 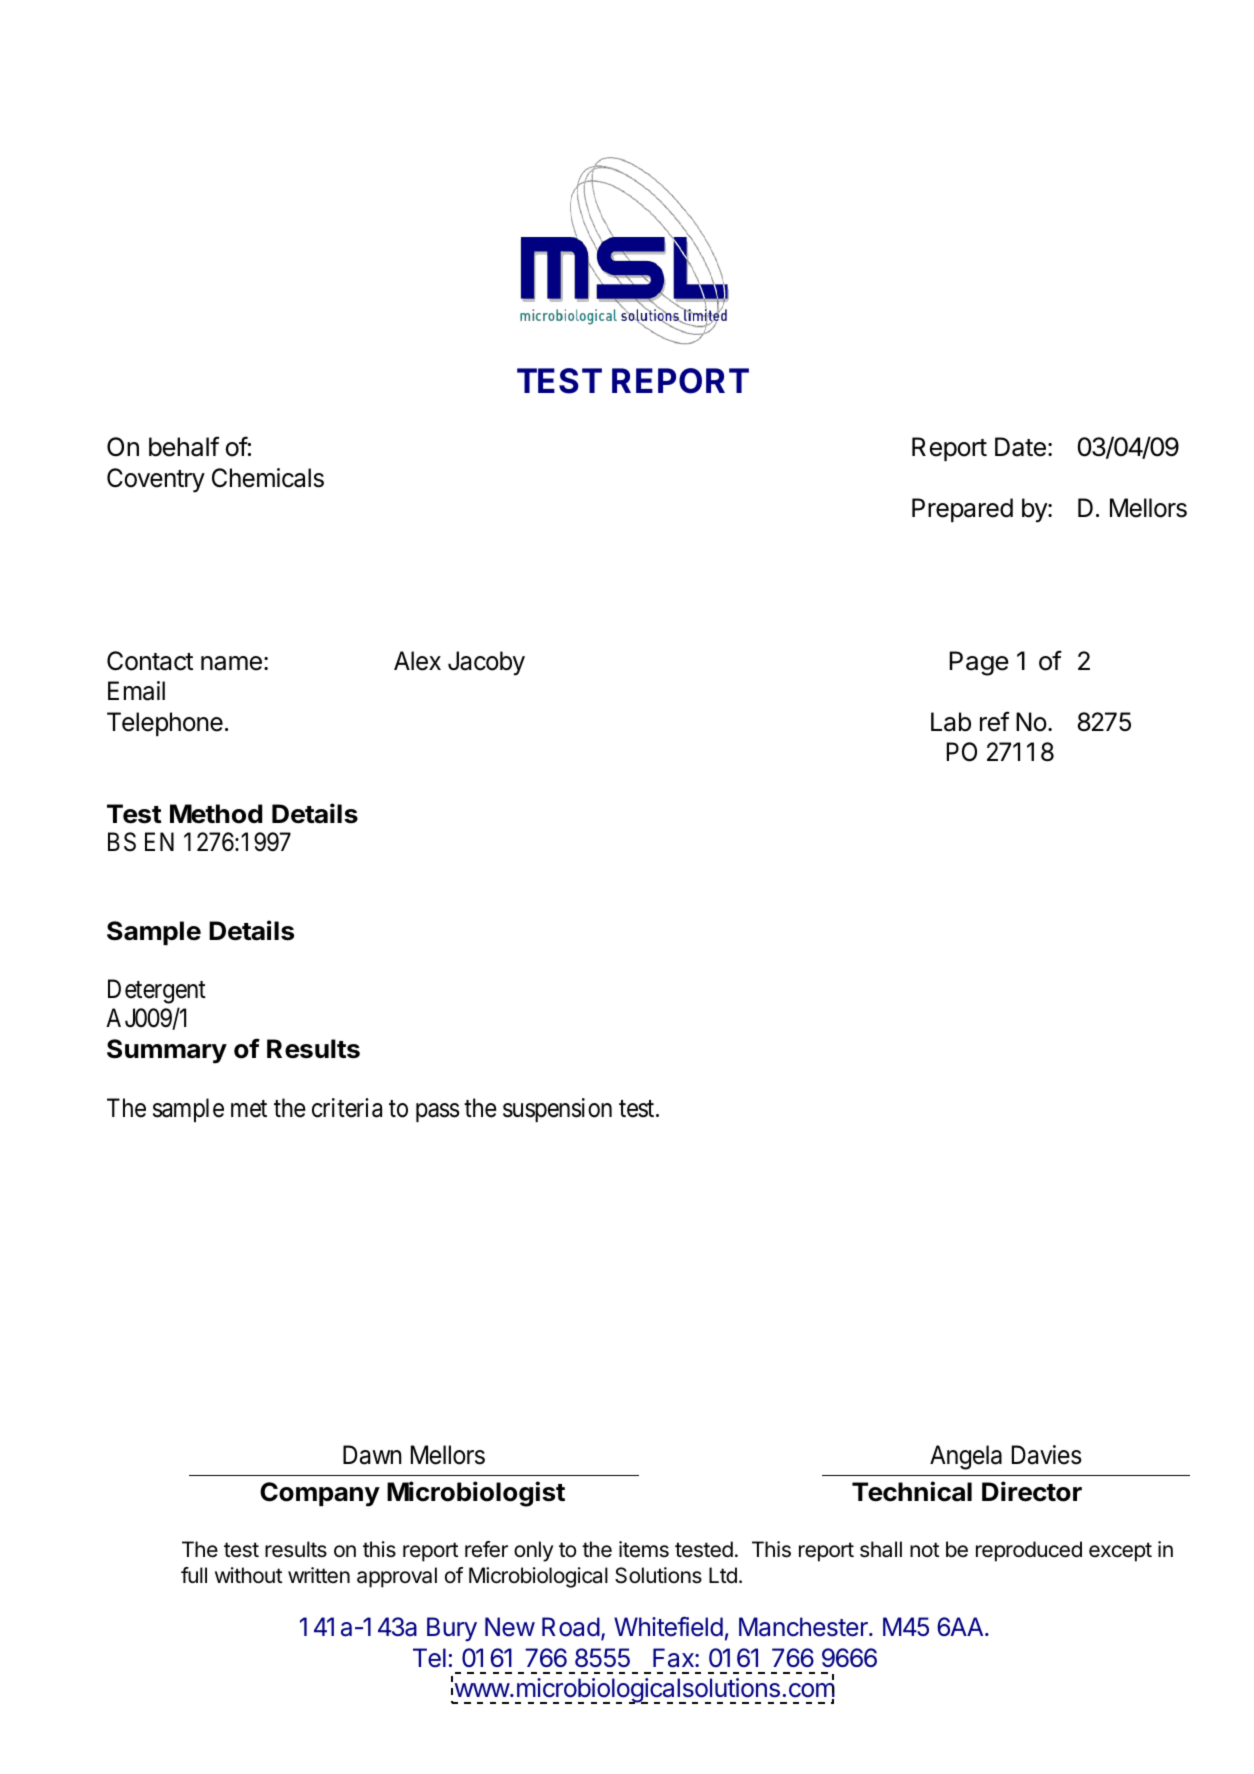 I want to click on without, so click(x=248, y=1575).
